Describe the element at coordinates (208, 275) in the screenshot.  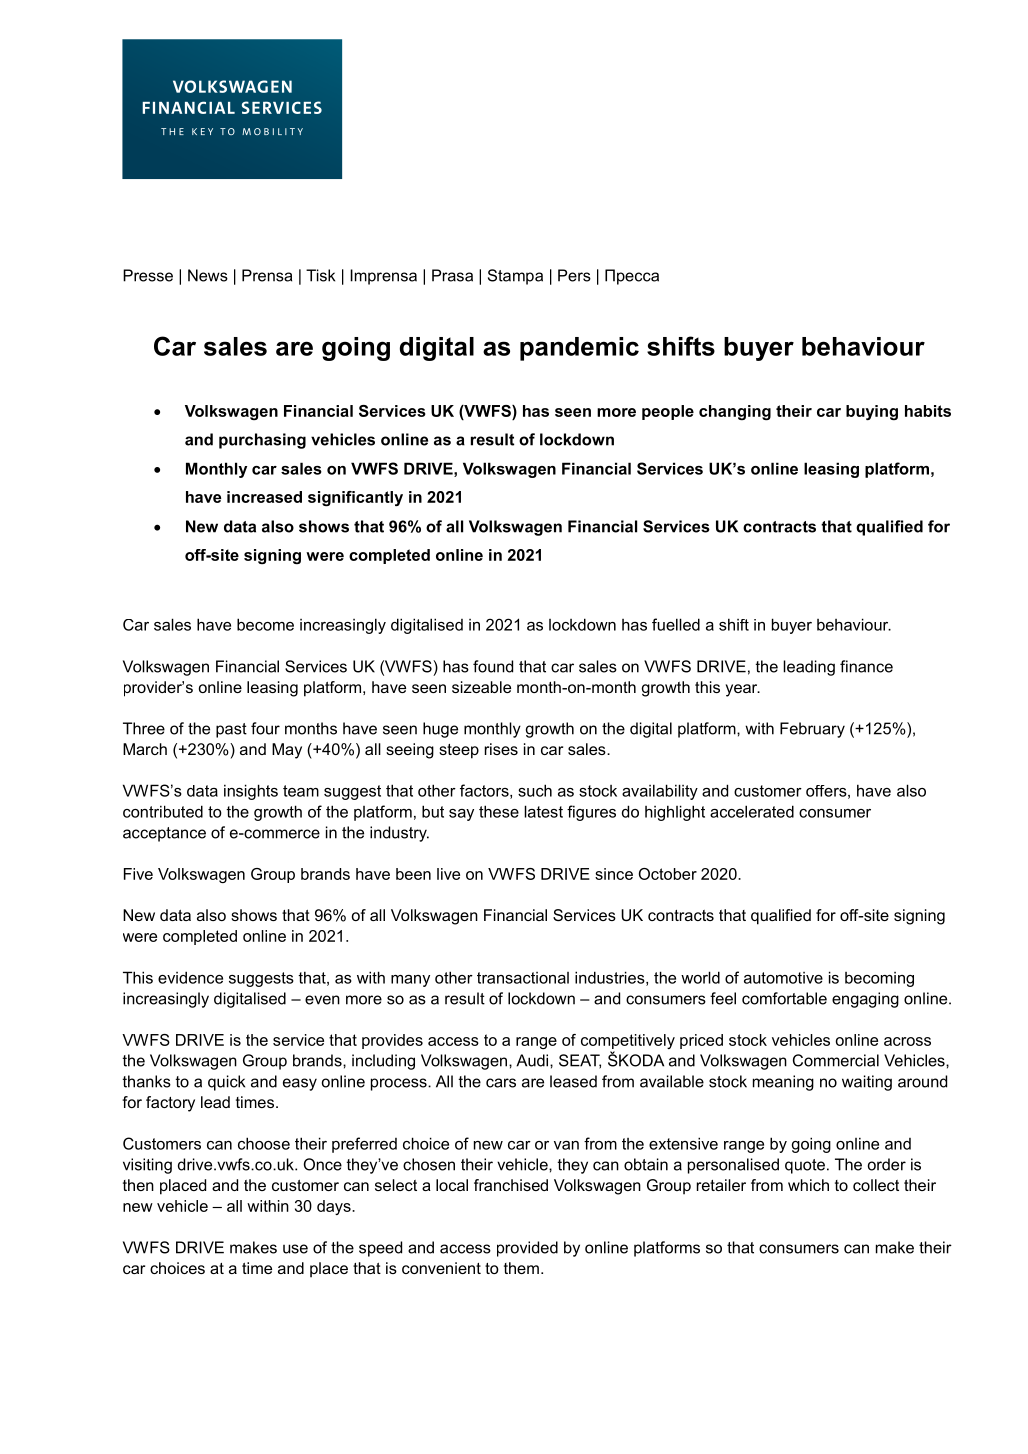
I see `News` at that location.
